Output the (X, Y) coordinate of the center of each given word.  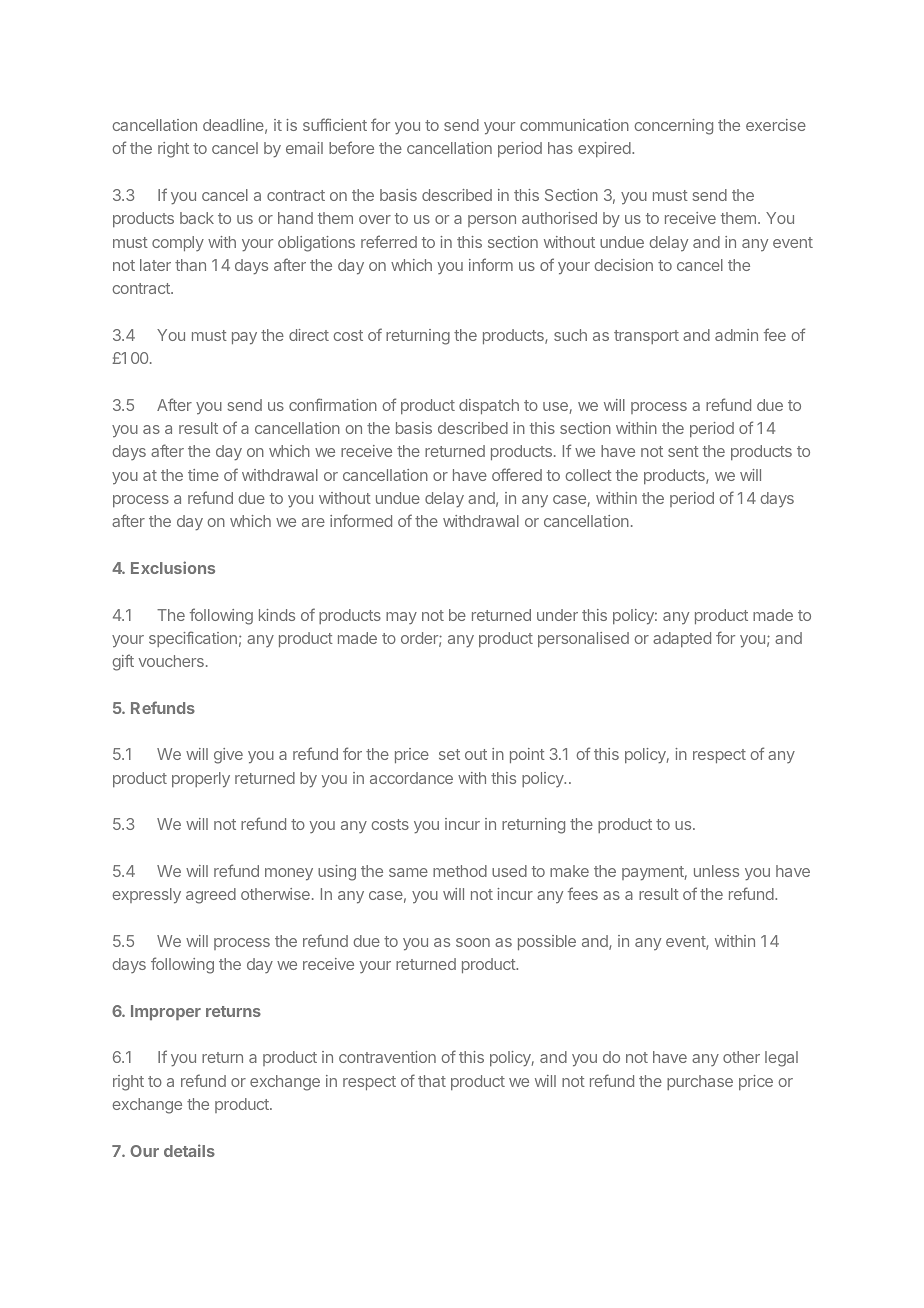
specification (193, 639)
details (189, 1150)
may (401, 618)
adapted (682, 639)
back (197, 218)
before (351, 147)
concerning (673, 127)
